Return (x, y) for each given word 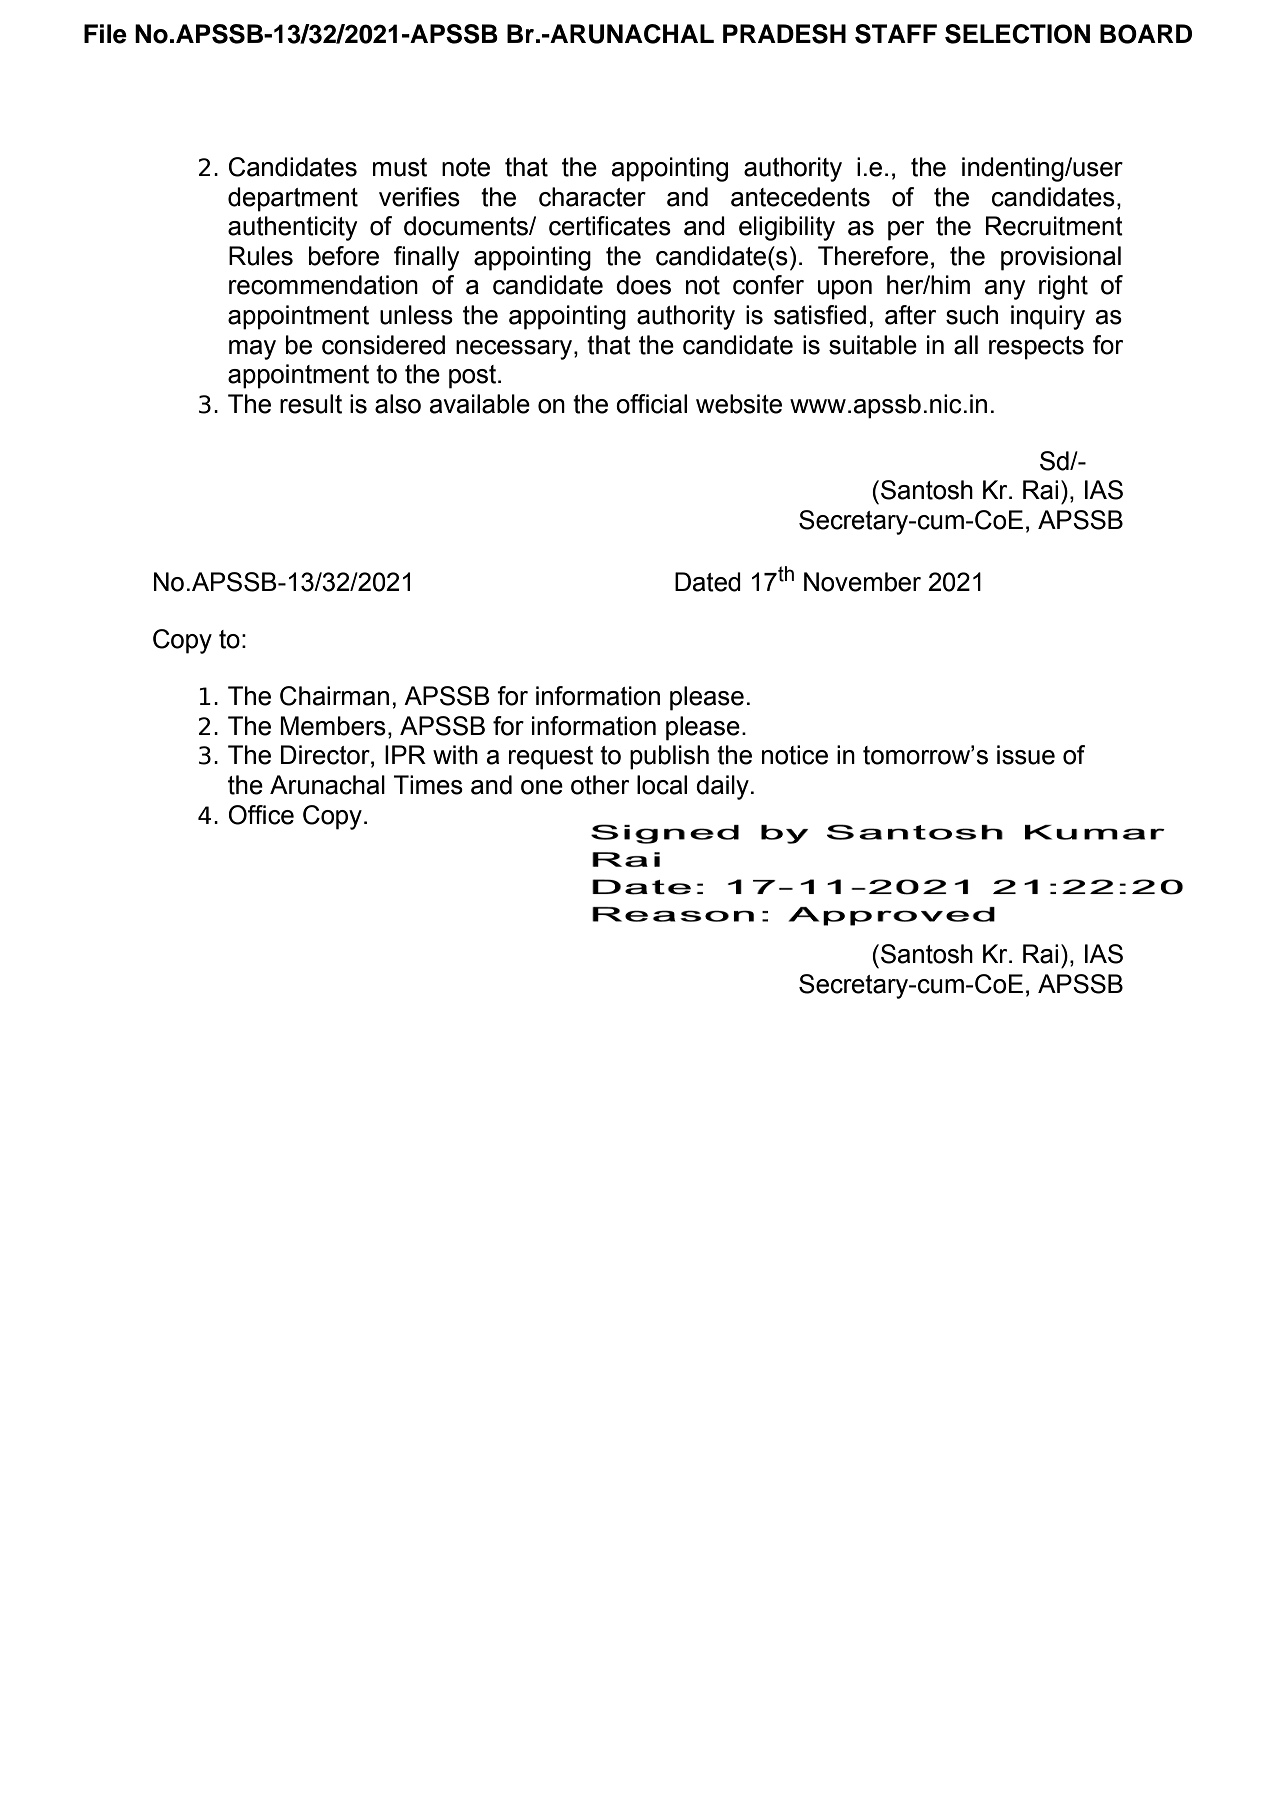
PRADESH (784, 34)
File (105, 34)
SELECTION (1017, 34)
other (600, 785)
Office (261, 815)
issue (1026, 755)
